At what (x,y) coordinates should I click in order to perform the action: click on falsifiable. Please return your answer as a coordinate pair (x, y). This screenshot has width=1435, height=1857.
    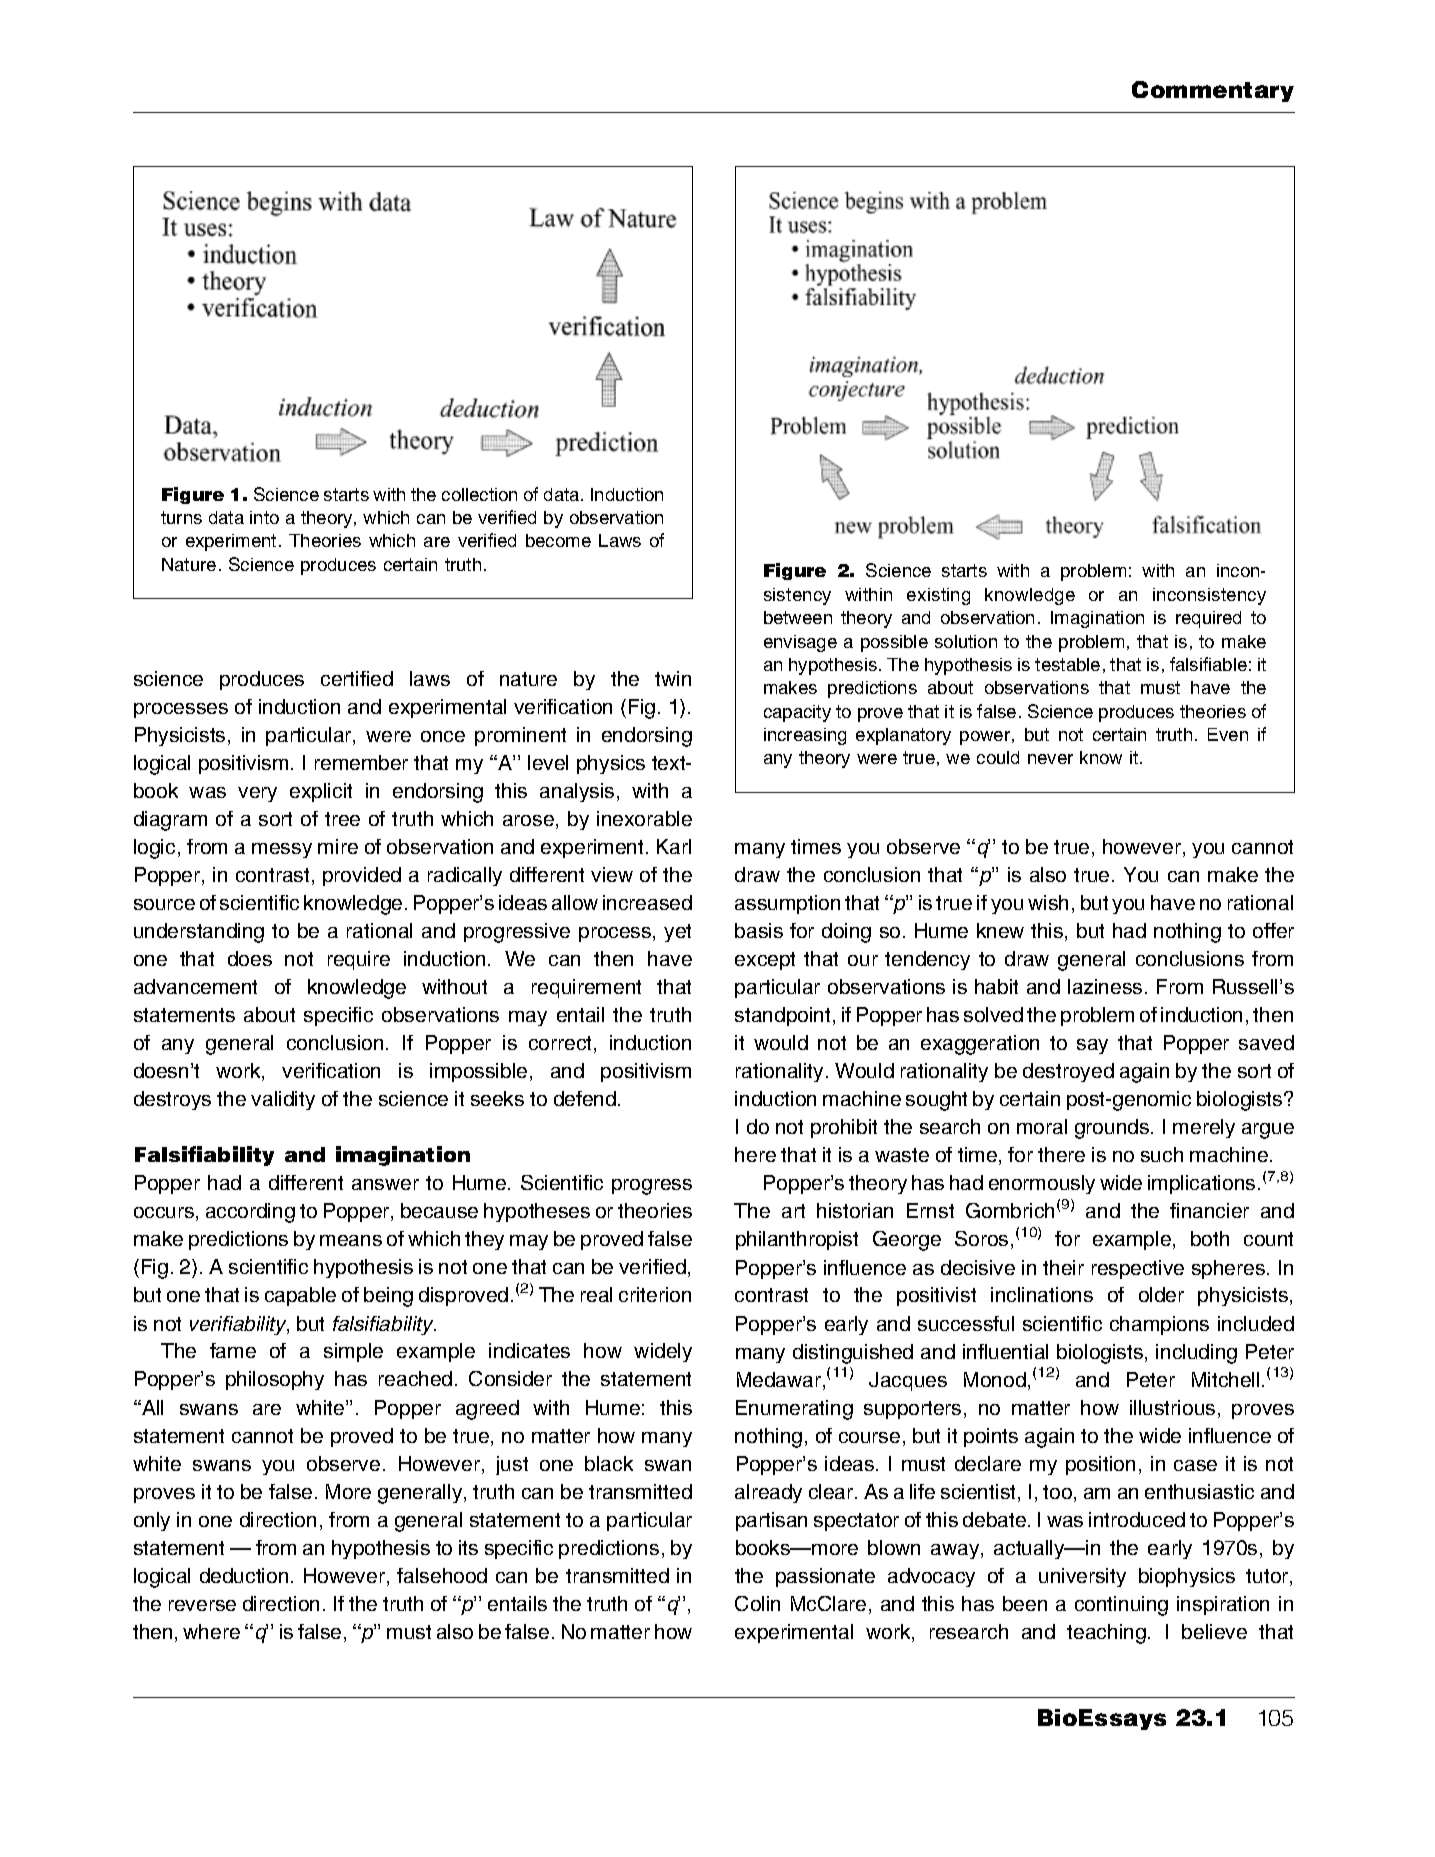
    Looking at the image, I should click on (1208, 664).
